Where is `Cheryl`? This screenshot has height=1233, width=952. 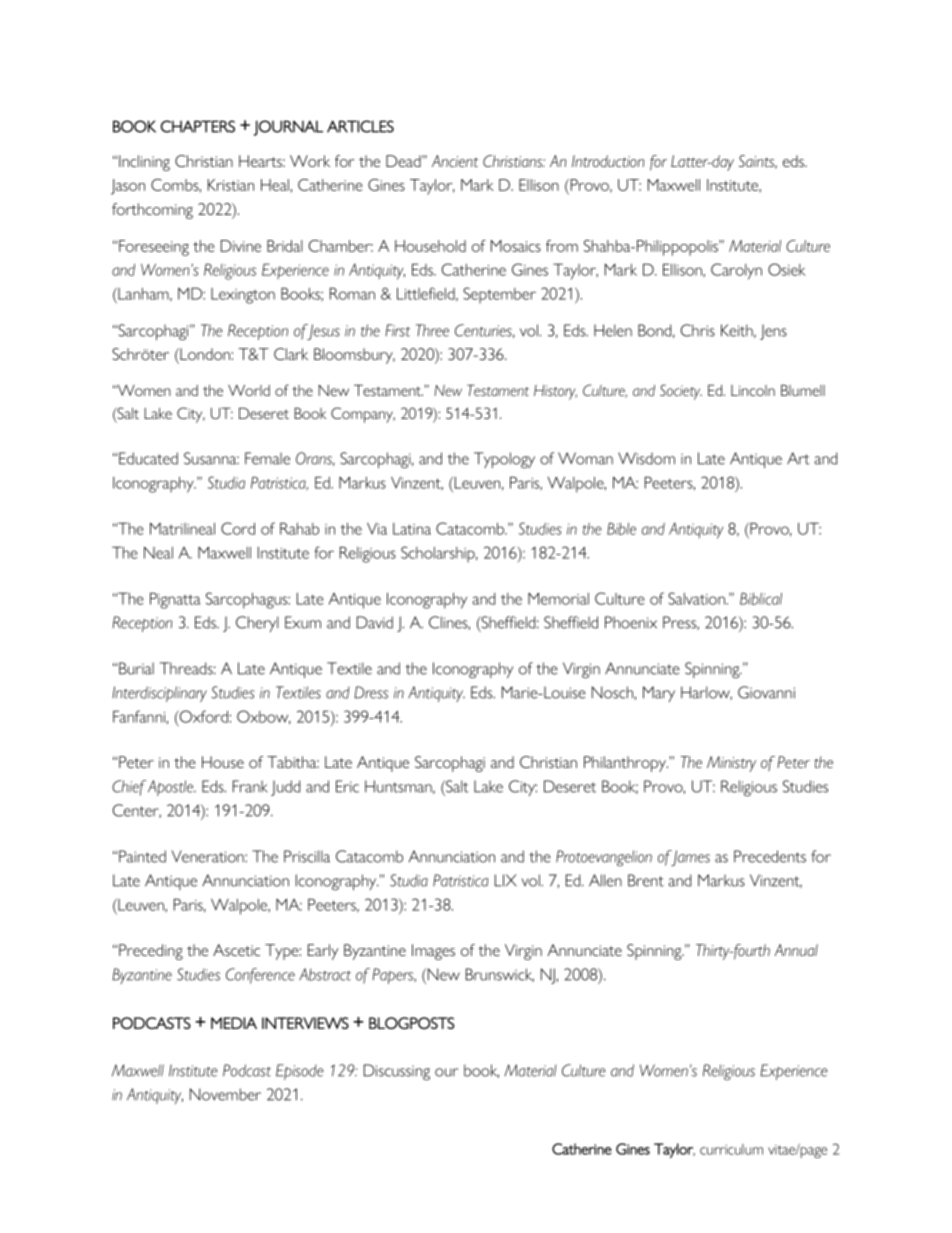
Cheryl is located at coordinates (257, 624).
